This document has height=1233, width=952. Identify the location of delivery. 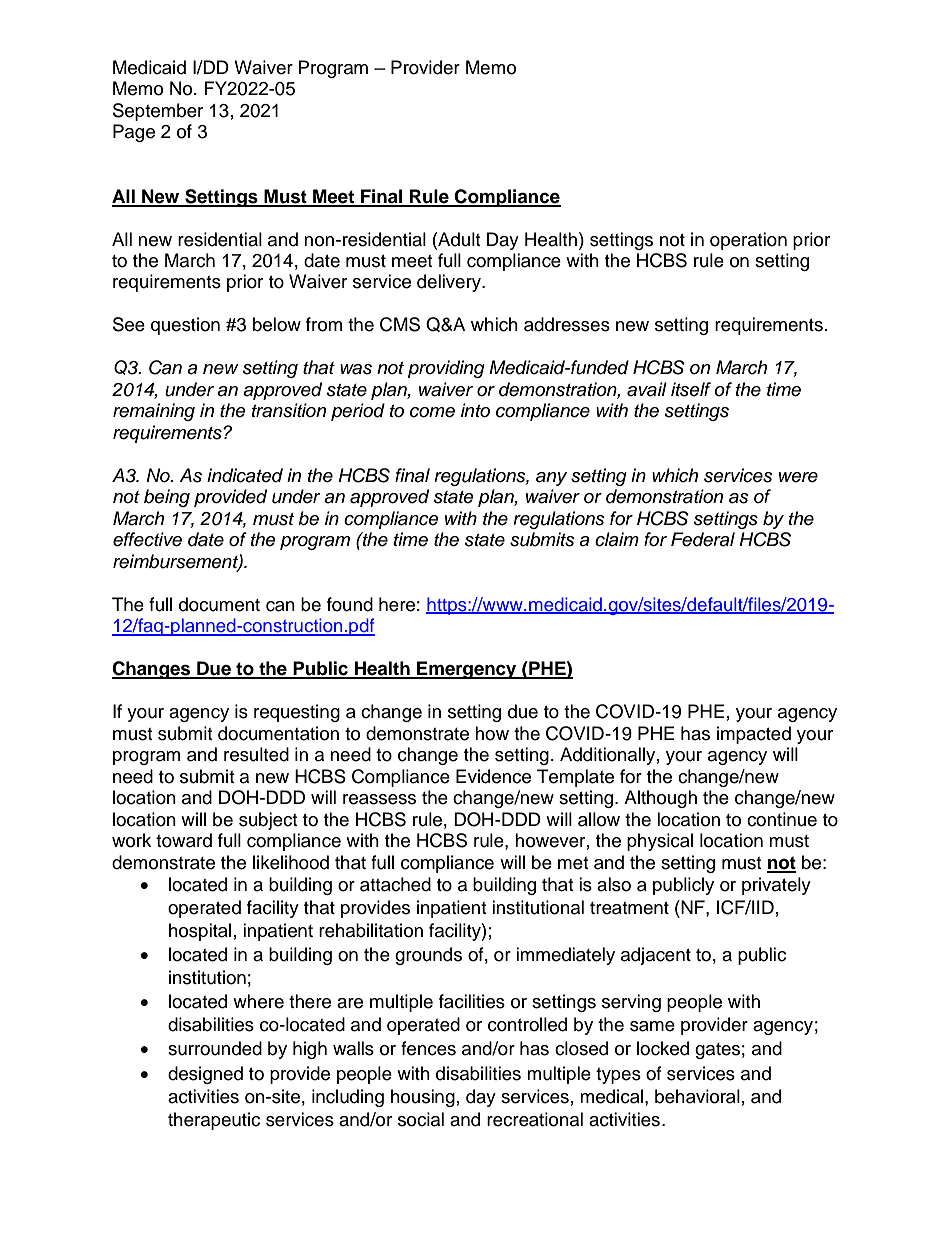
(450, 283).
